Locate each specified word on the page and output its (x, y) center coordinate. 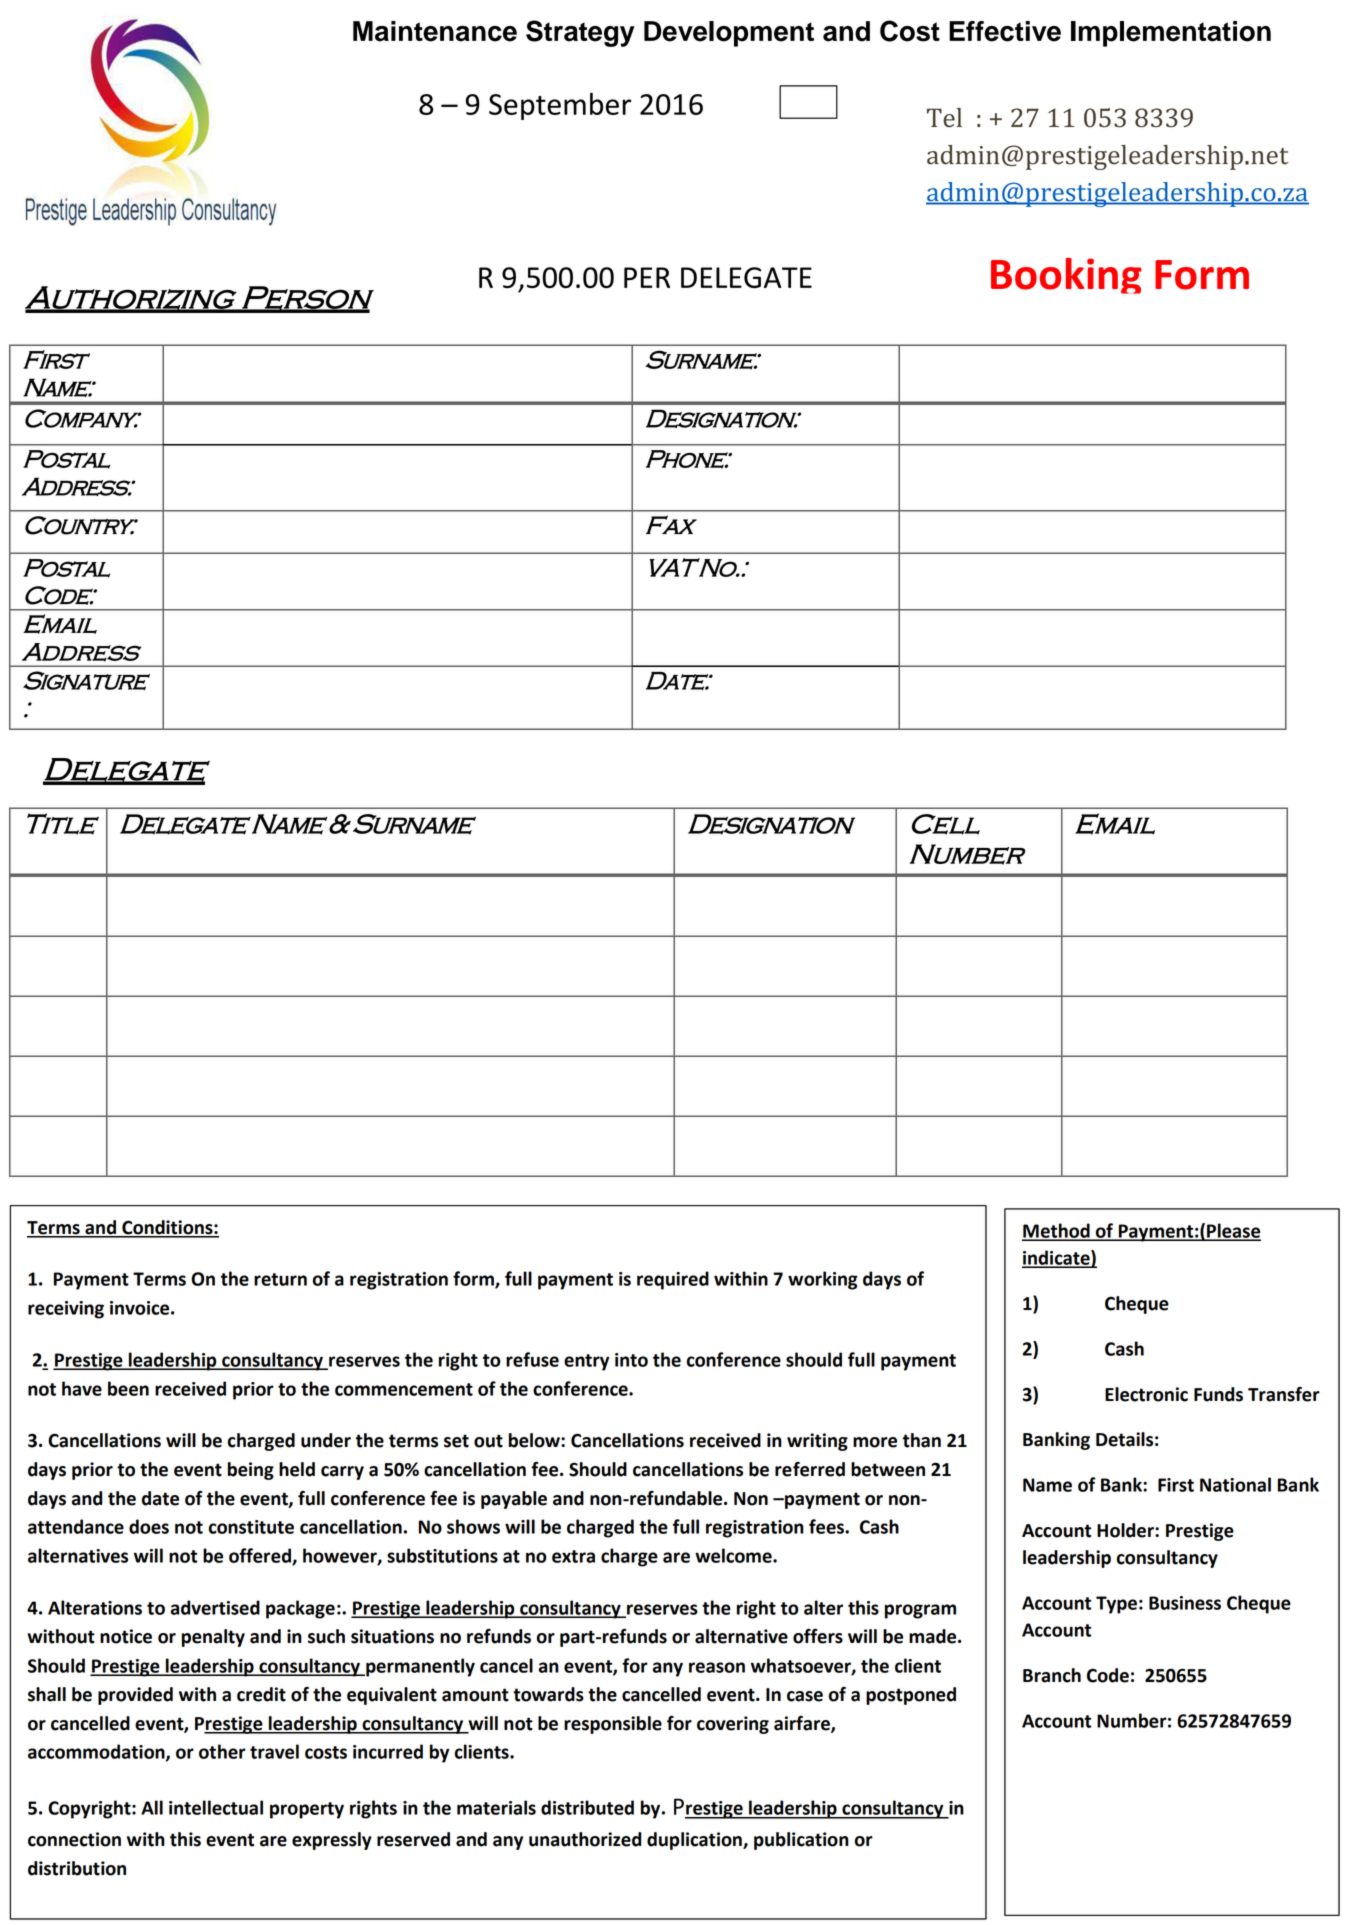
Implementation (1171, 34)
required (673, 1280)
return (280, 1279)
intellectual (216, 1807)
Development (729, 34)
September (560, 106)
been (128, 1388)
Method (1057, 1231)
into (631, 1360)
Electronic (1146, 1394)
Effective (1005, 31)
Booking (1066, 276)
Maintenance (435, 31)
